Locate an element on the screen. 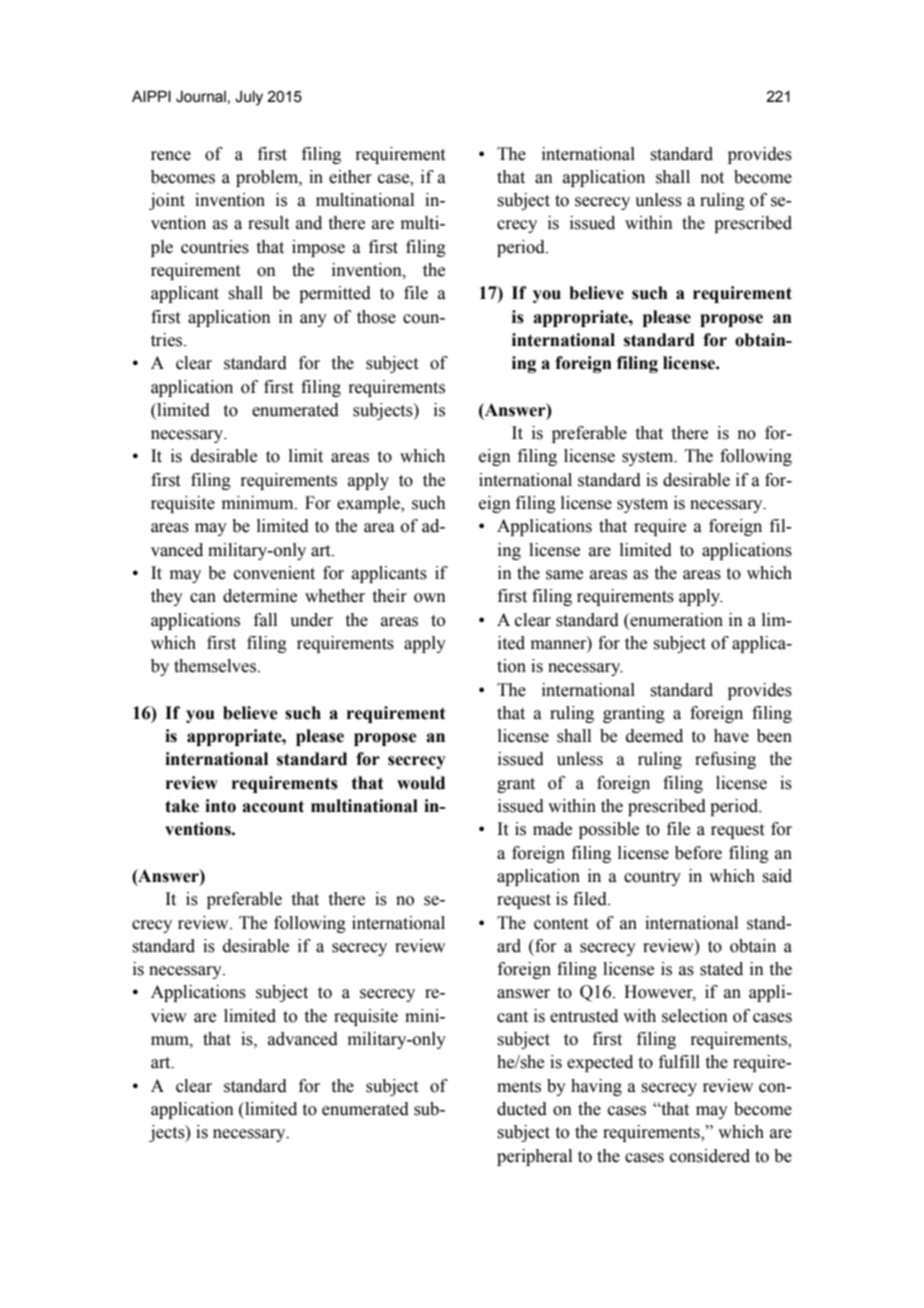 The height and width of the screenshot is (1308, 924). having is located at coordinates (596, 1087).
